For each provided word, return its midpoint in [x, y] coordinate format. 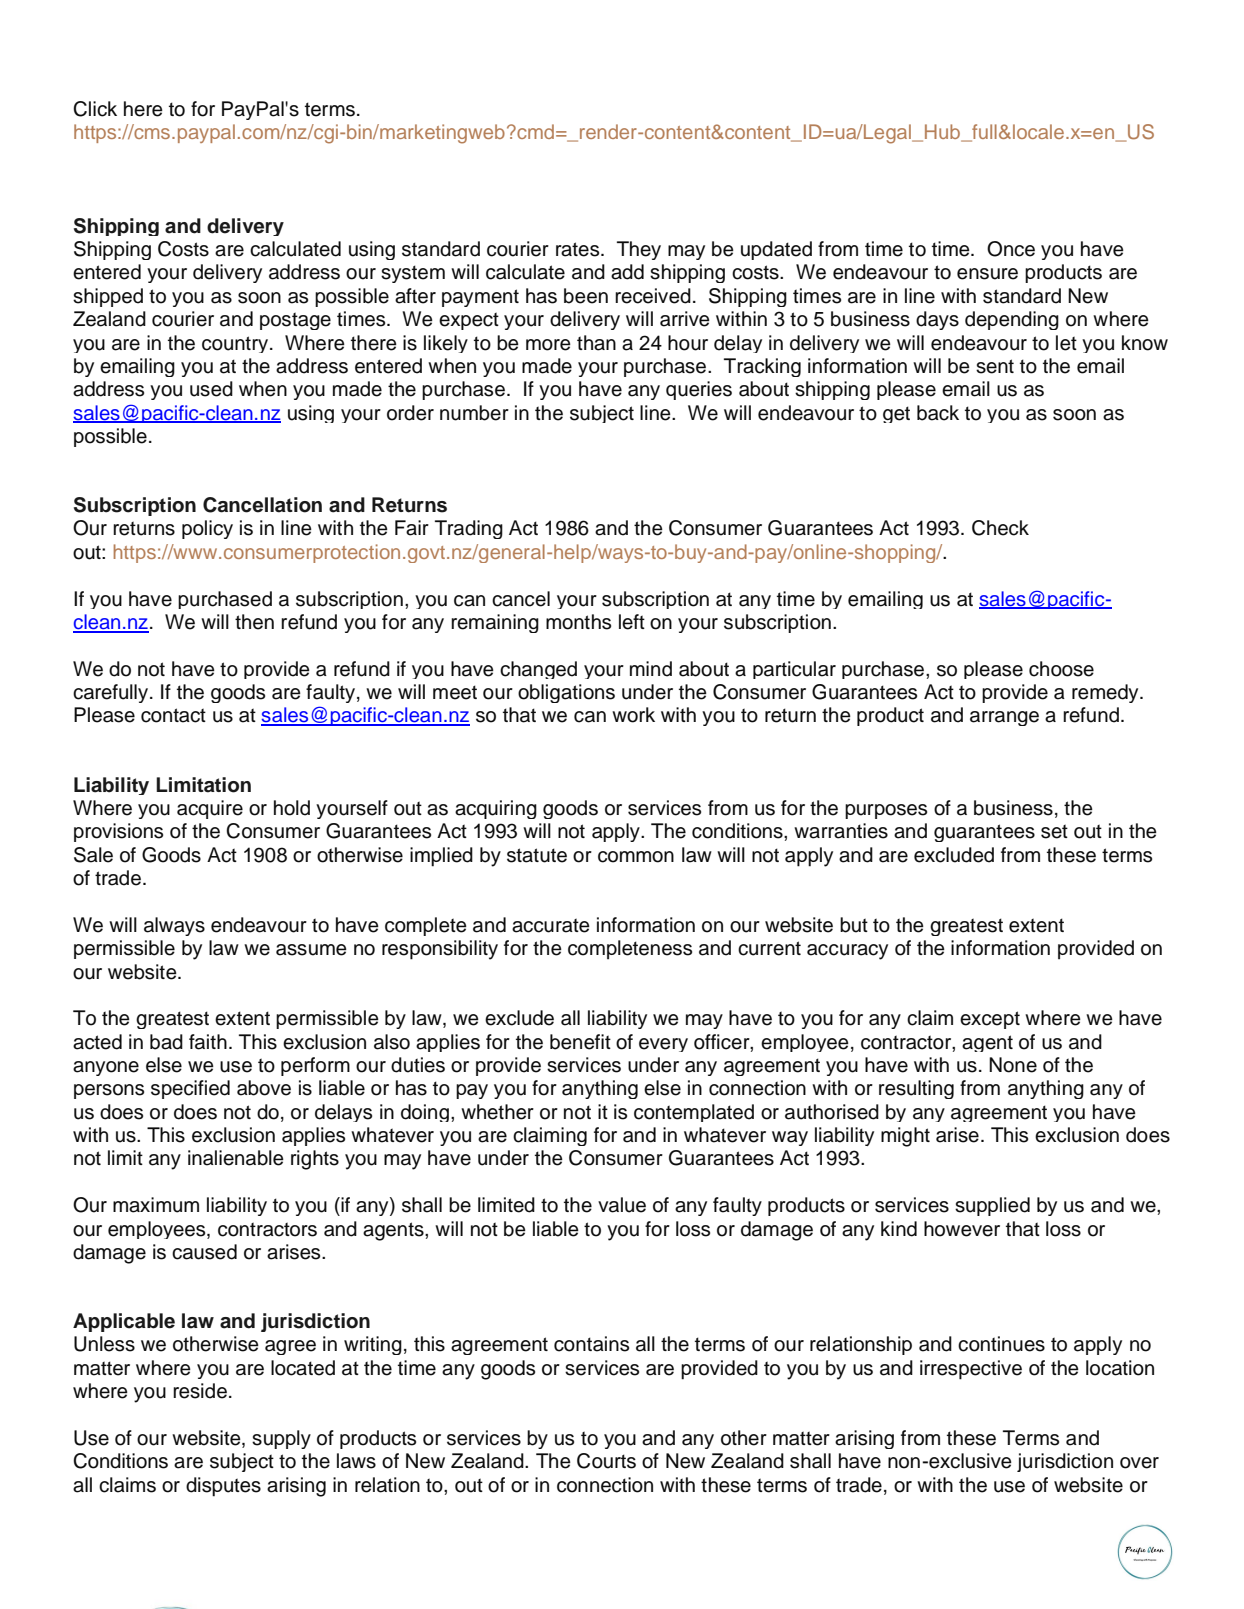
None [1013, 1065]
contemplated [694, 1113]
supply [281, 1439]
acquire [210, 809]
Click [95, 109]
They [639, 250]
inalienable [236, 1158]
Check [1000, 528]
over [1139, 1463]
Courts [606, 1461]
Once [1011, 249]
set [1054, 831]
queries [699, 390]
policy [207, 529]
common [636, 857]
